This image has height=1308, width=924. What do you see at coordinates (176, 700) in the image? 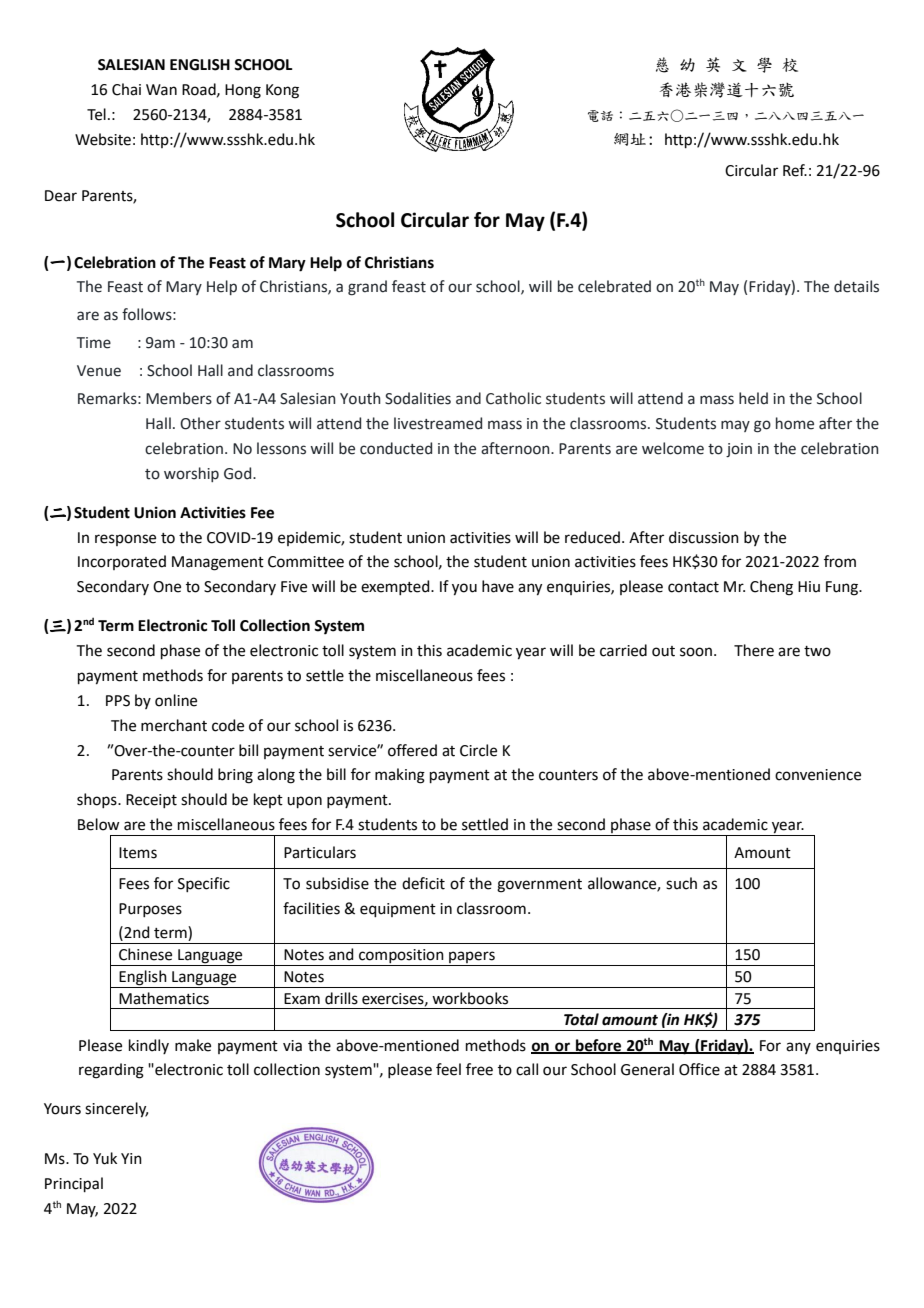
I see `online` at bounding box center [176, 700].
